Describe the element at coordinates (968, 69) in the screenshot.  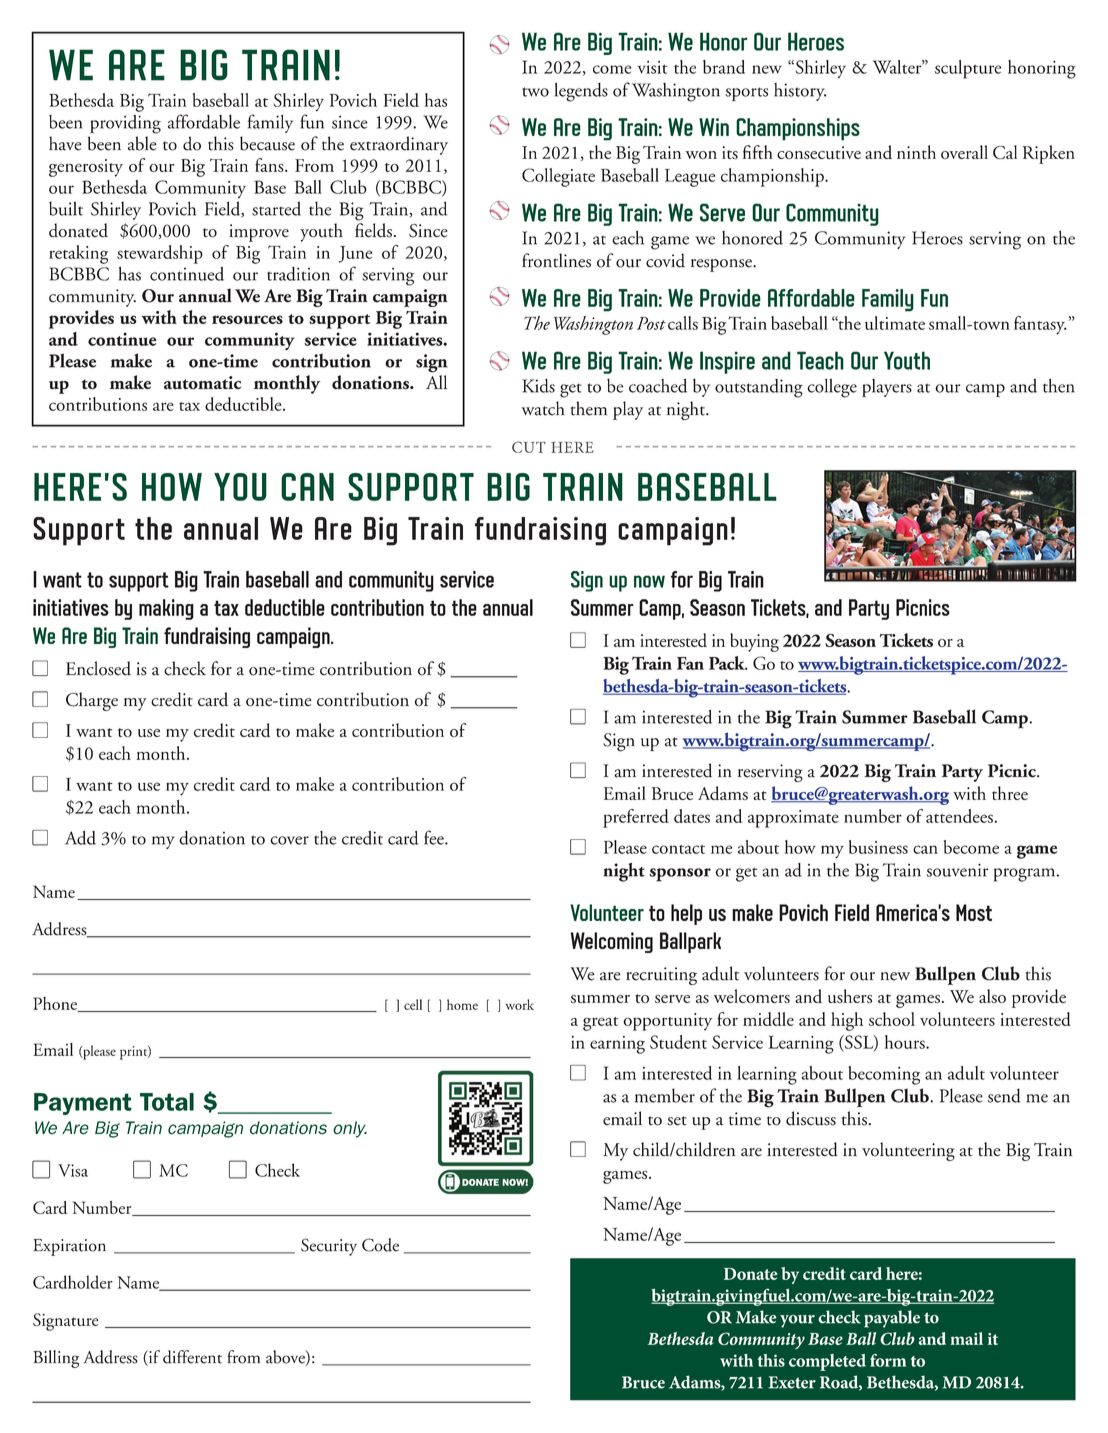
I see `sculpture` at that location.
